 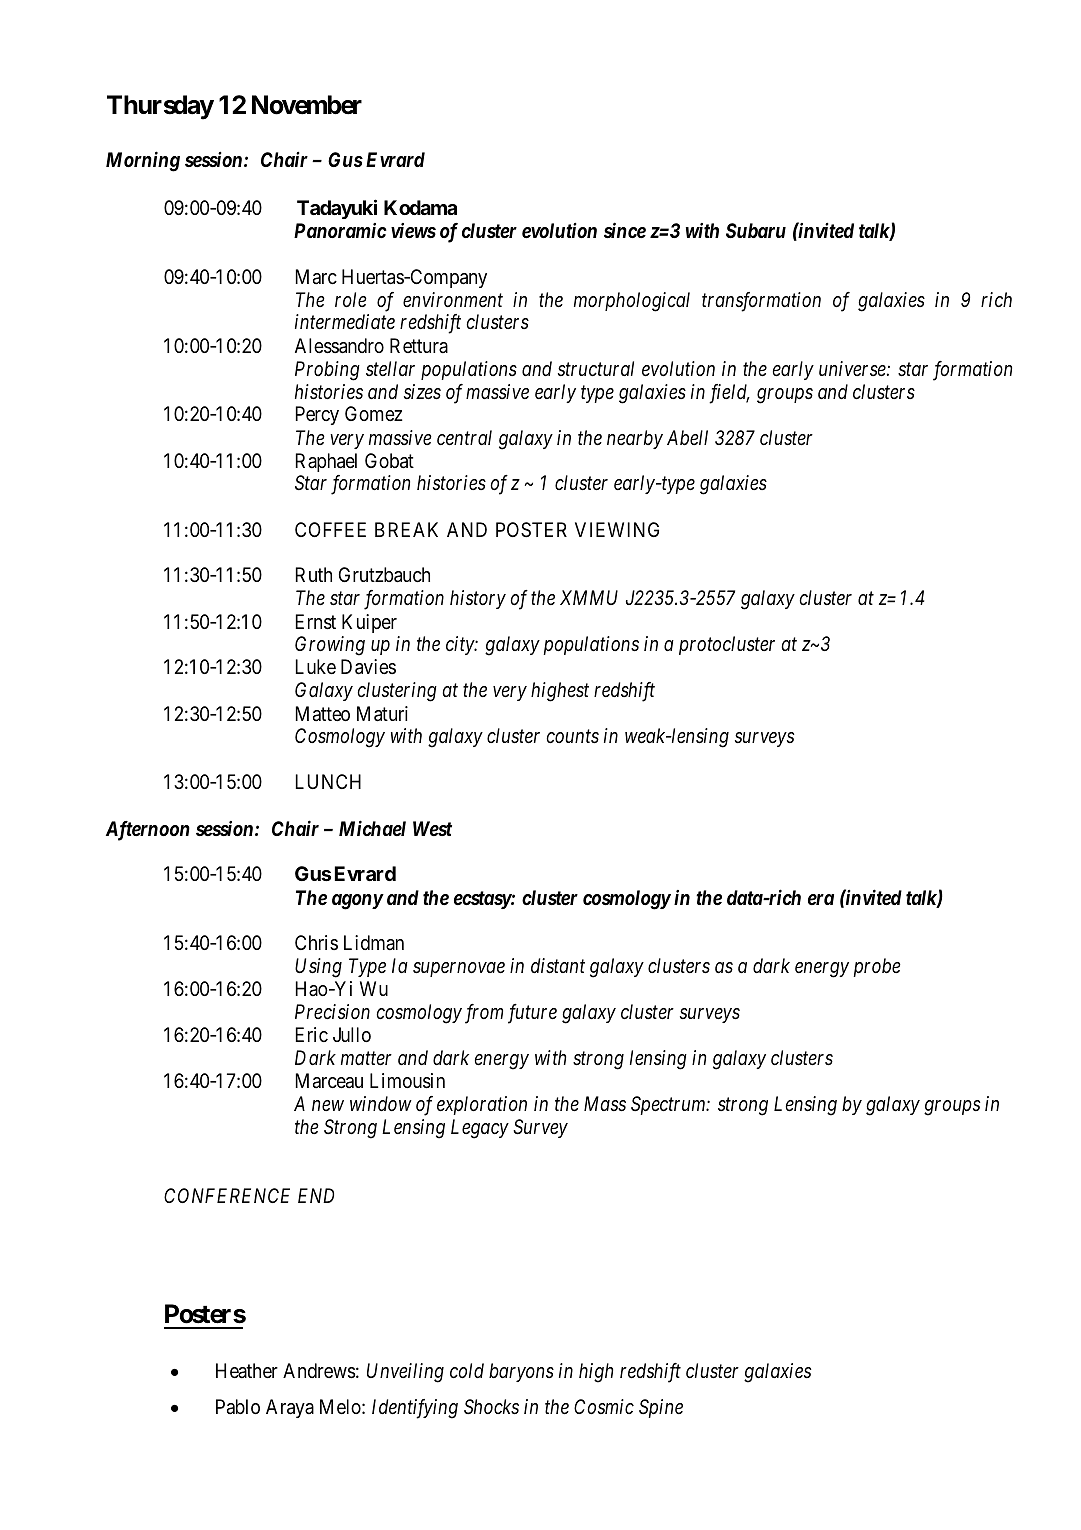 I want to click on Subaru, so click(x=756, y=230).
